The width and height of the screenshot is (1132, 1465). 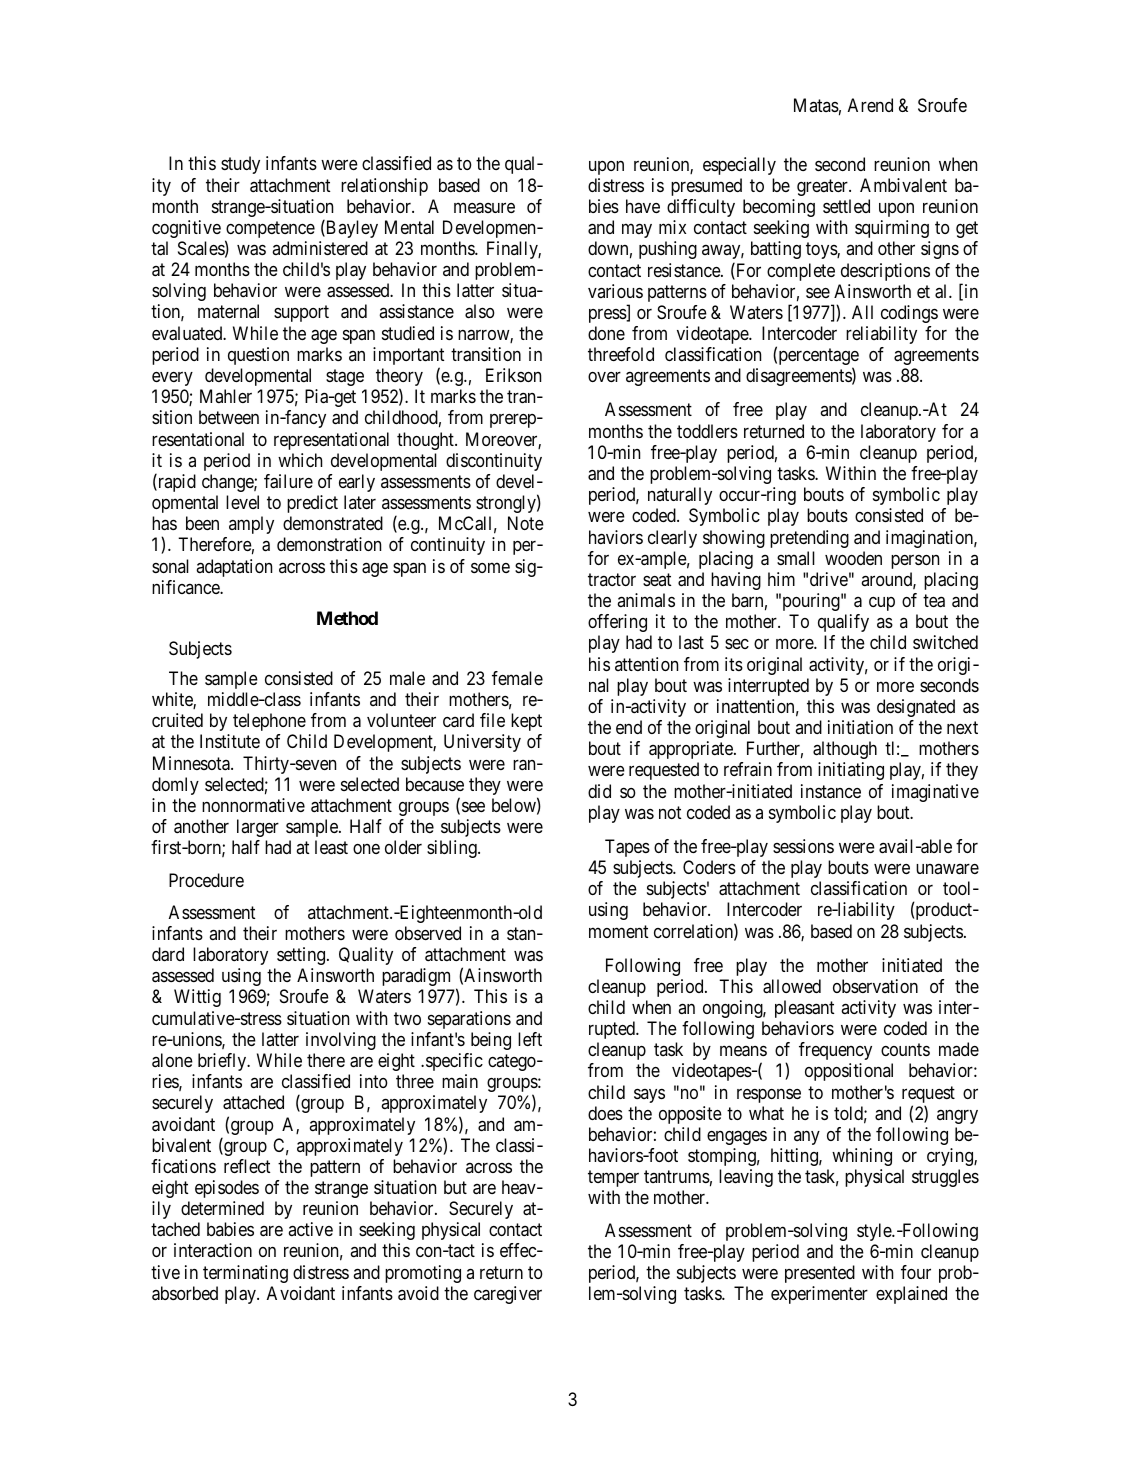 What do you see at coordinates (245, 1274) in the screenshot?
I see `terminating` at bounding box center [245, 1274].
